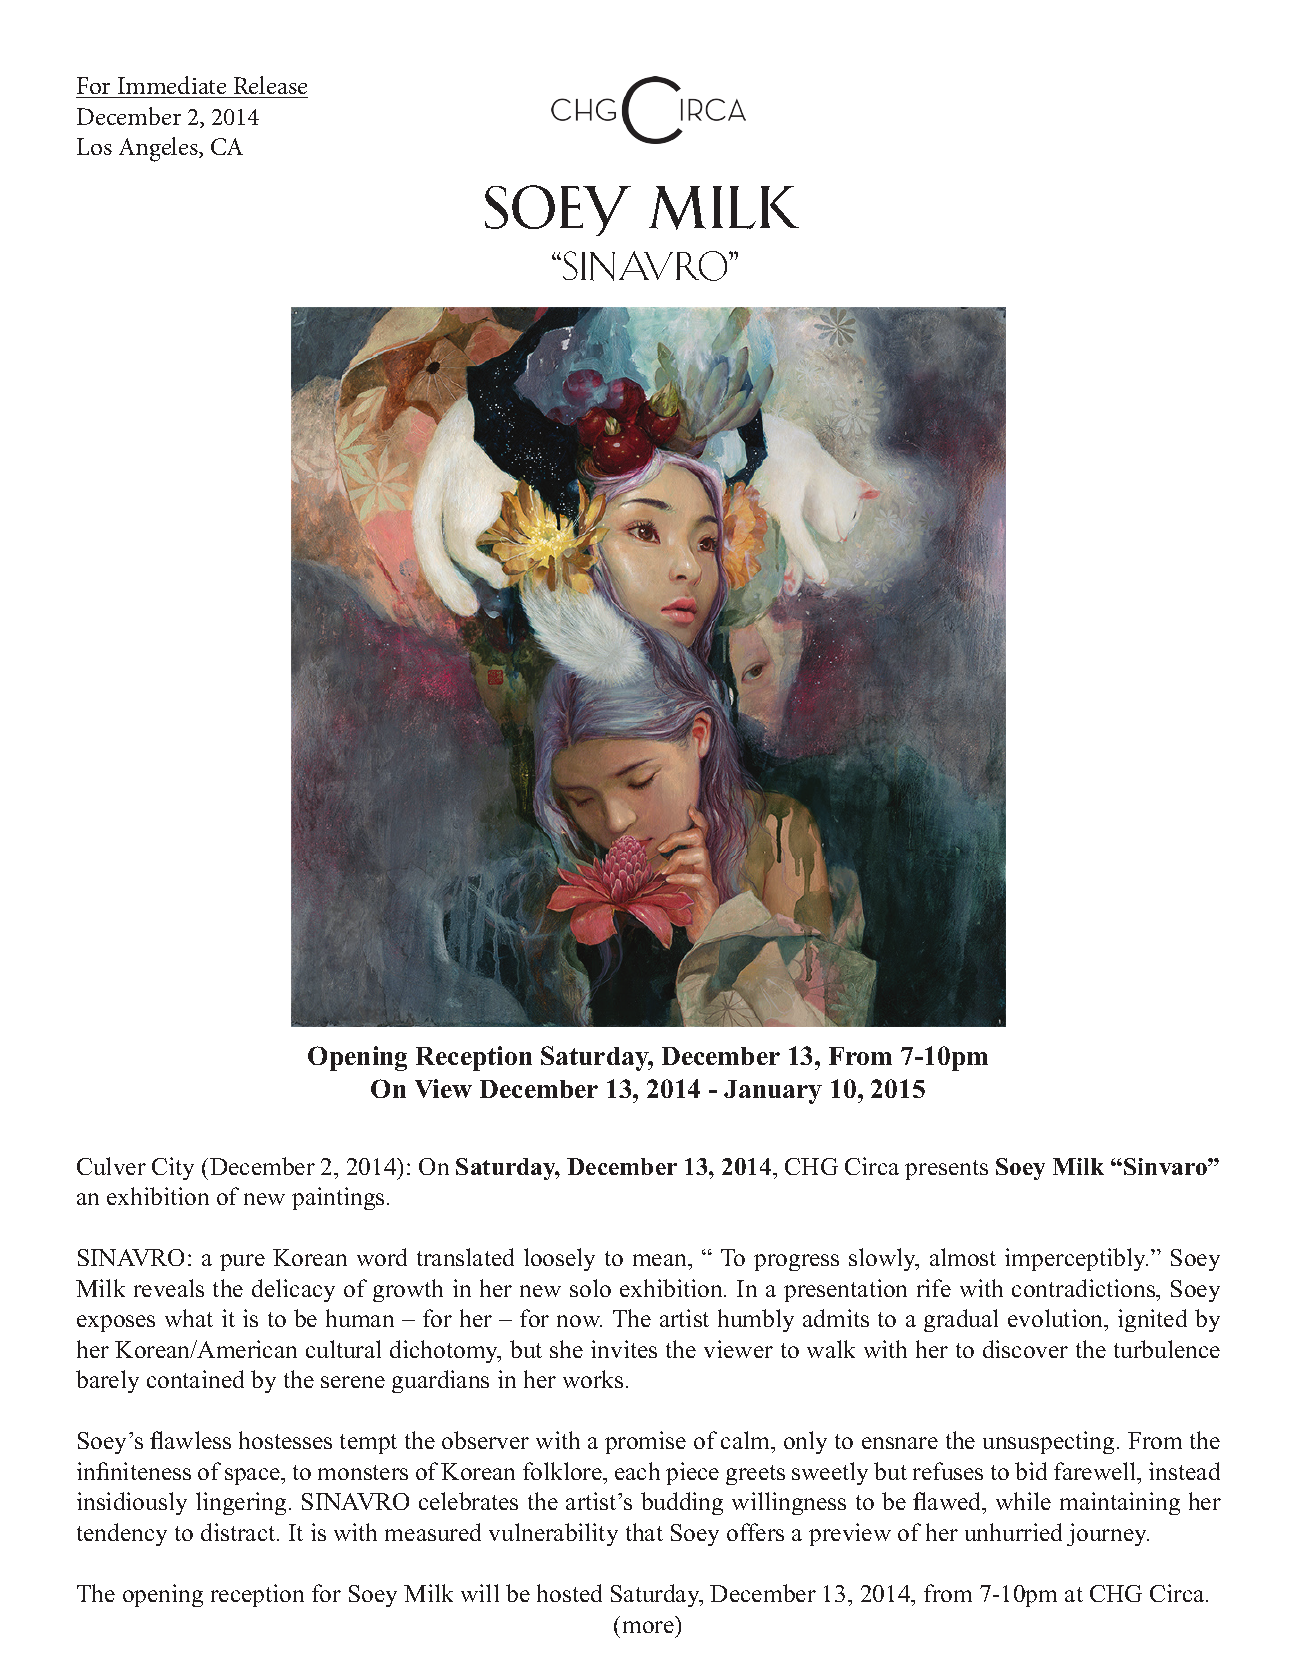 This document has height=1679, width=1297. I want to click on presents, so click(946, 1170).
